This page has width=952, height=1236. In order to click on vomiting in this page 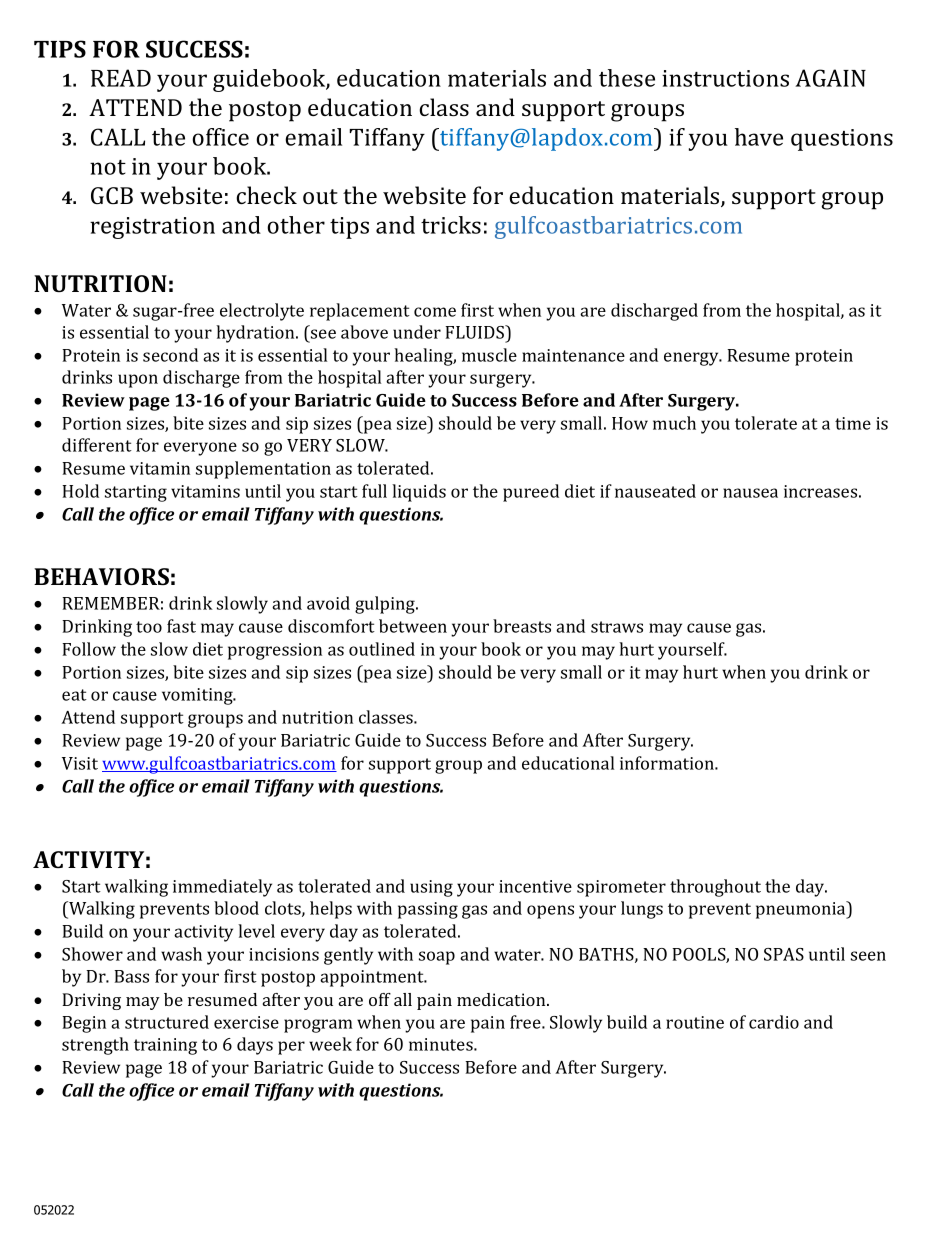, I will do `click(198, 696)`.
